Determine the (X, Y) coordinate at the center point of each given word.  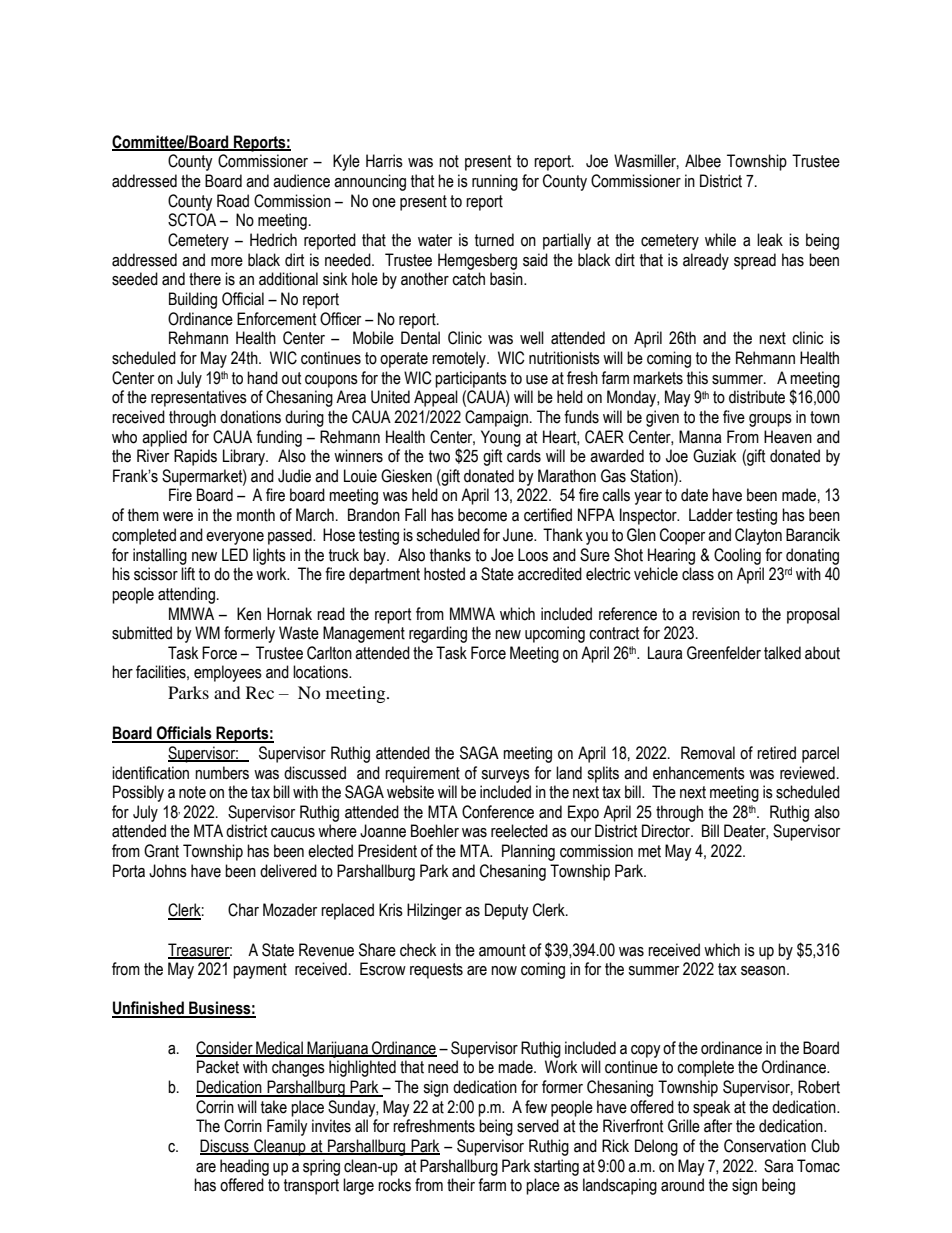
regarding (438, 634)
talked (782, 653)
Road (233, 201)
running (495, 182)
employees (228, 673)
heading (244, 1167)
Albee (703, 161)
